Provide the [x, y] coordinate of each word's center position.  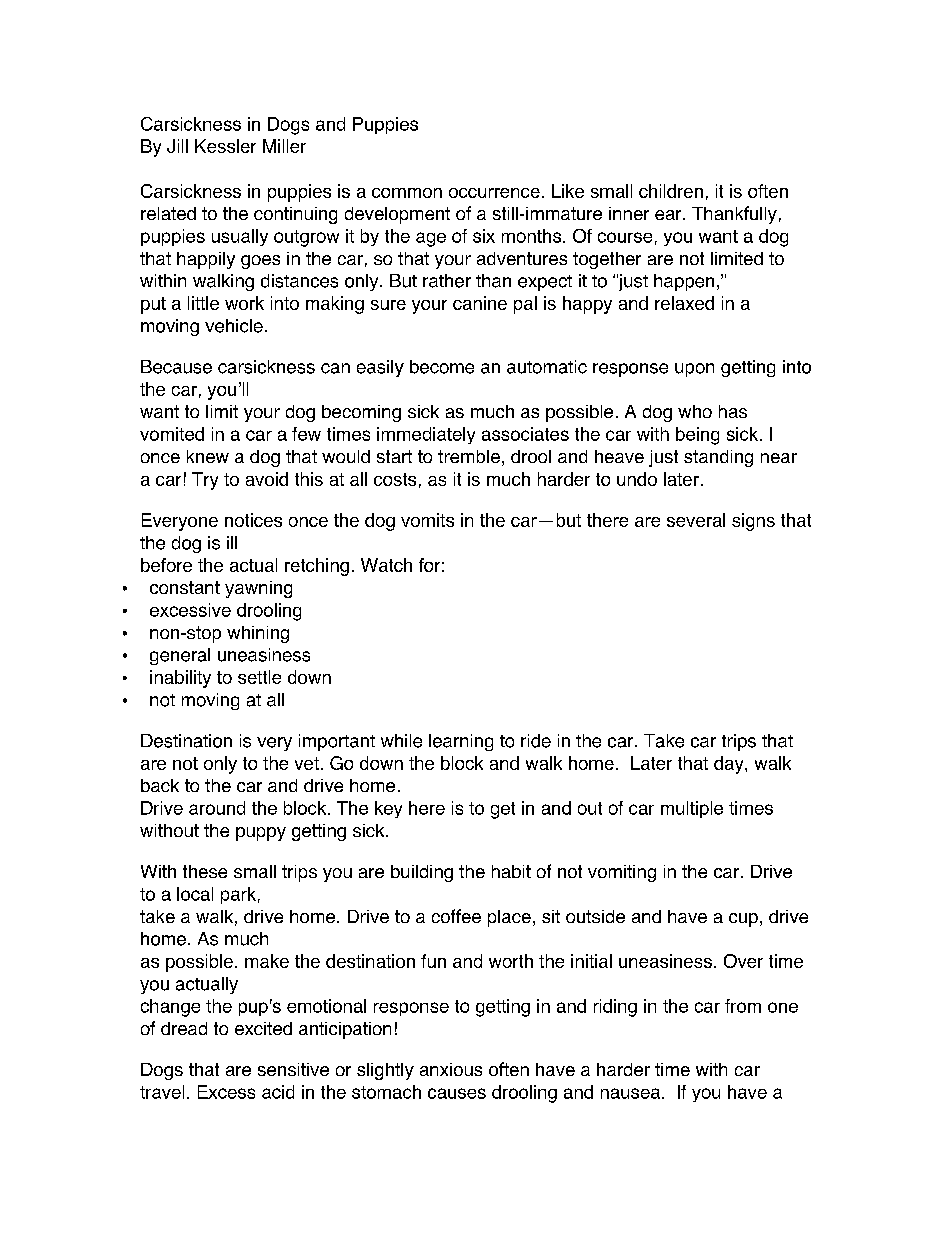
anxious [451, 1069]
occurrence [494, 193]
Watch [386, 565]
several [696, 520]
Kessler [225, 146]
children [671, 191]
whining [258, 634]
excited [263, 1028]
